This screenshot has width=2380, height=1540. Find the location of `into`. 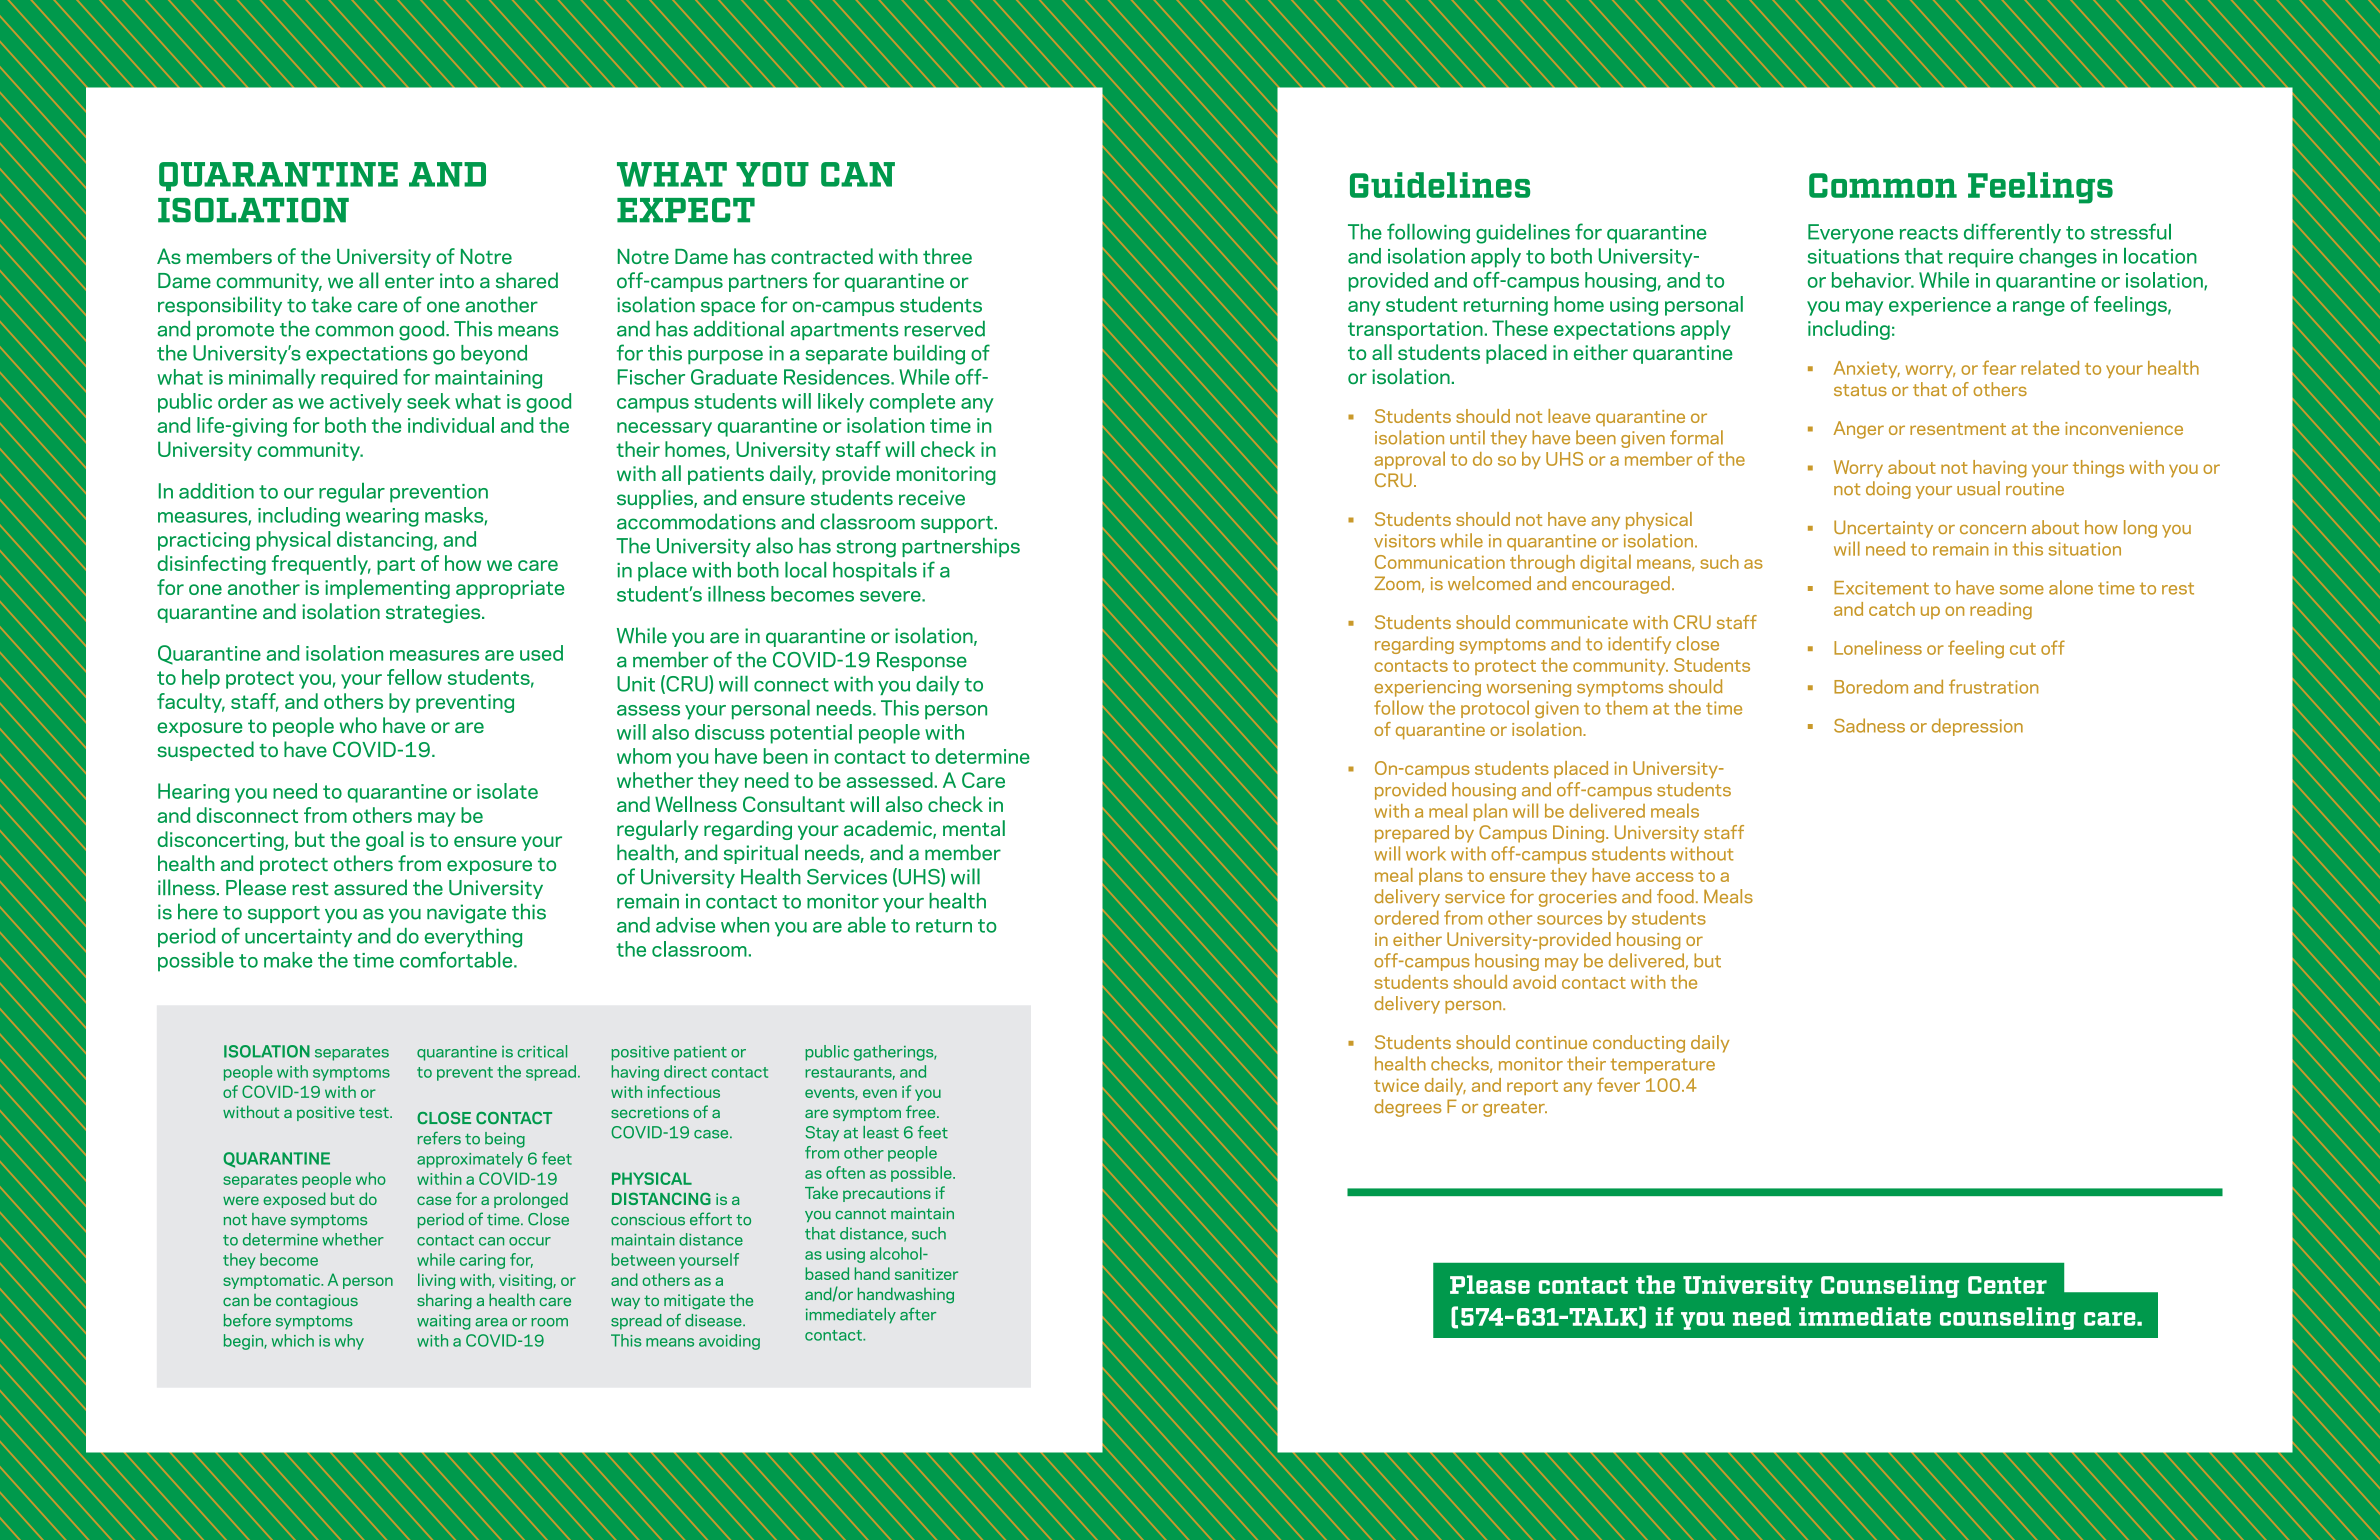

into is located at coordinates (457, 280).
